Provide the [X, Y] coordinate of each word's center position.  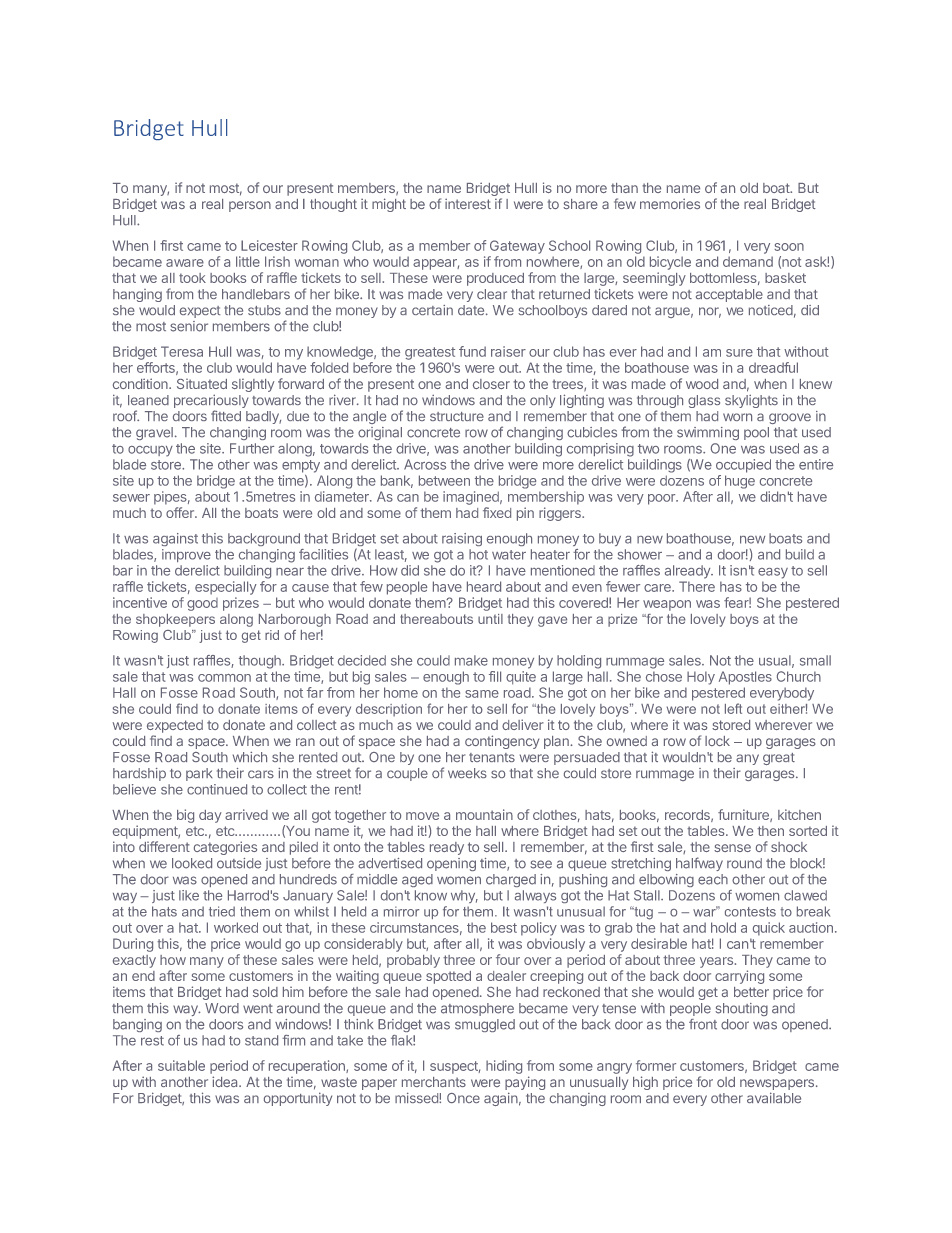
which [250, 757]
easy [773, 573]
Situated [202, 384]
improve [186, 555]
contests [750, 912]
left [733, 708]
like [189, 895]
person [250, 206]
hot [478, 554]
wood [702, 384]
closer [491, 384]
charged [511, 880]
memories [670, 203]
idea [226, 1081]
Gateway [517, 247]
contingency [502, 742]
